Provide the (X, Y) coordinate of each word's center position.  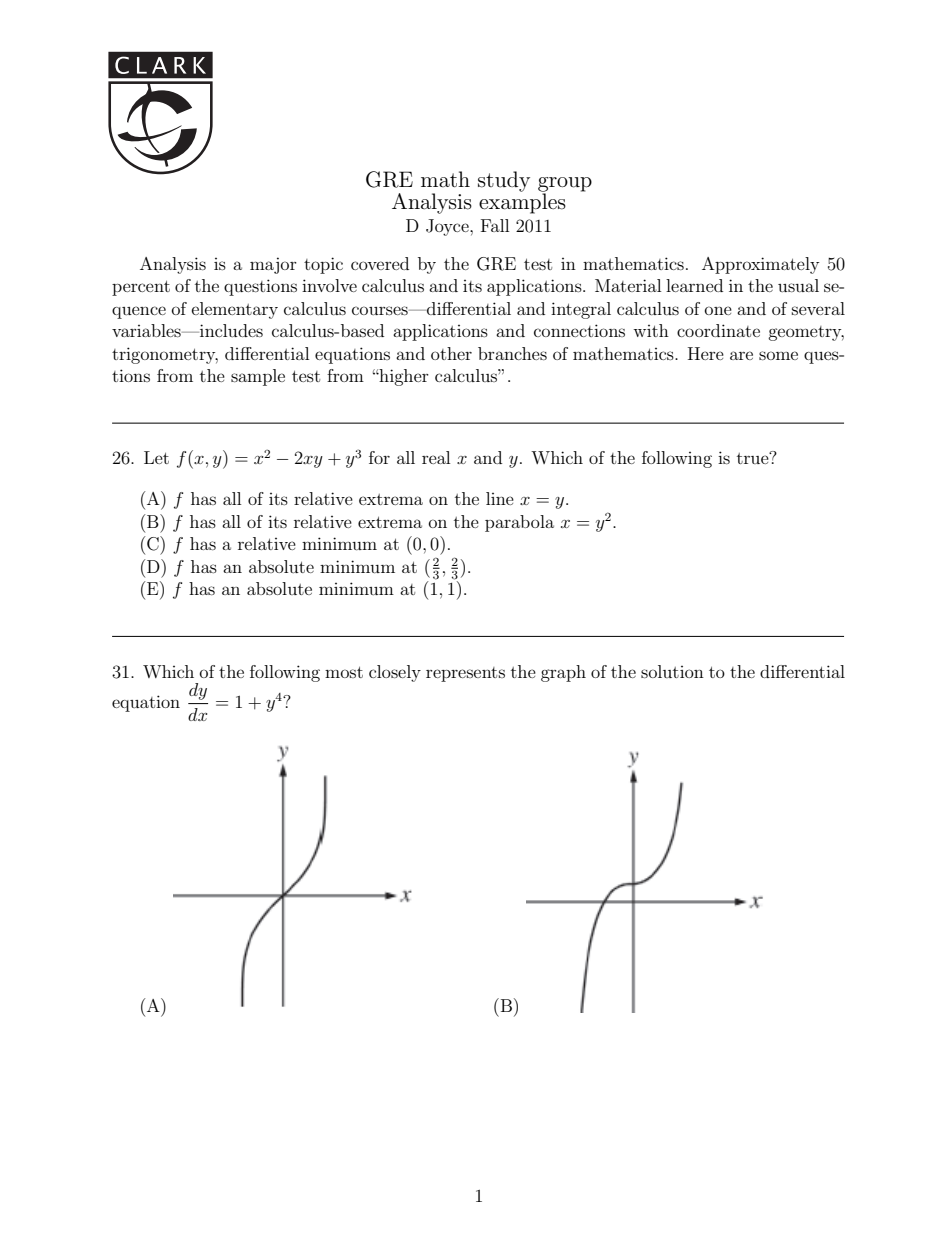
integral (581, 310)
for (379, 457)
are (741, 355)
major (273, 265)
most (344, 672)
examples (522, 202)
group (565, 185)
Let (156, 457)
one (718, 310)
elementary (235, 310)
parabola (519, 523)
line (500, 498)
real (436, 457)
